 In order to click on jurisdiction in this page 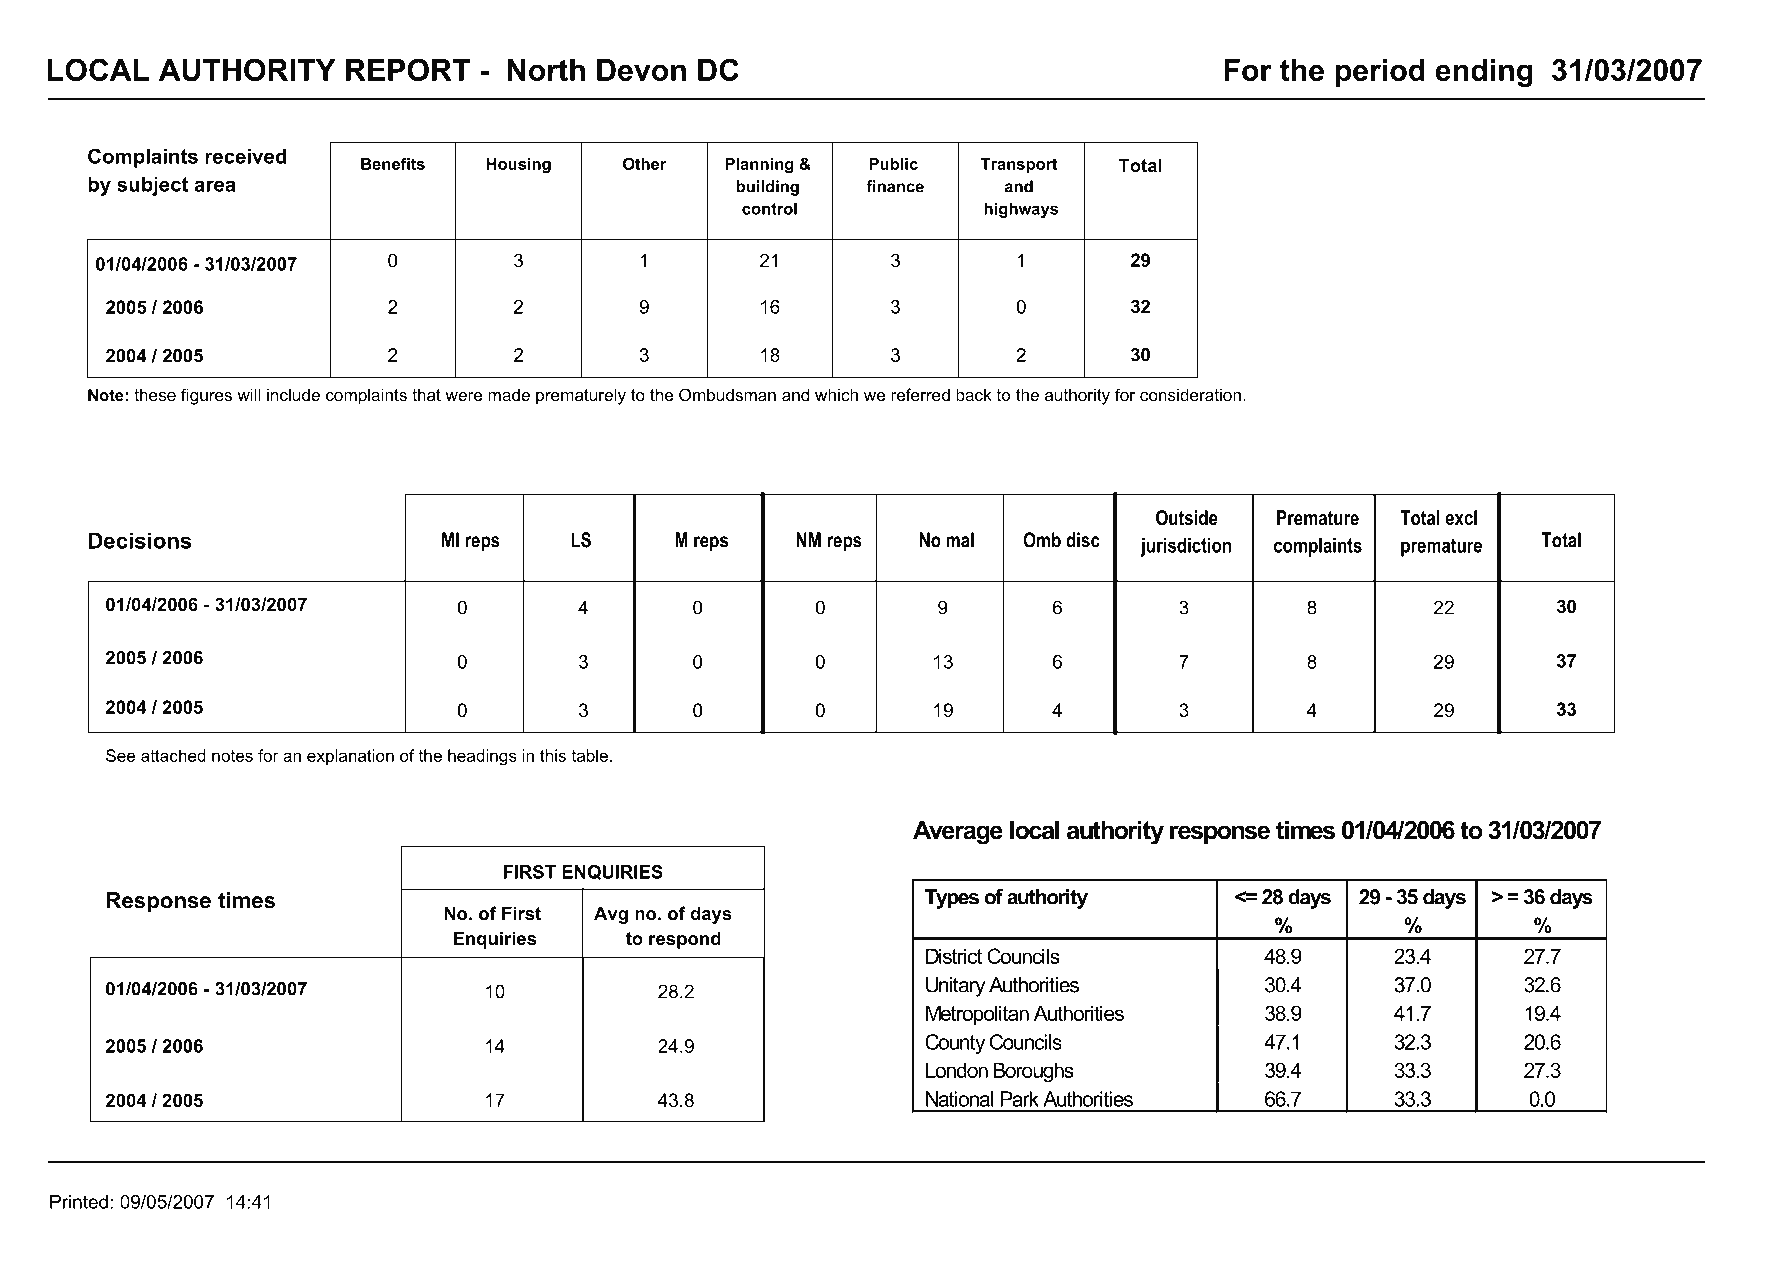, I will do `click(1185, 547)`.
